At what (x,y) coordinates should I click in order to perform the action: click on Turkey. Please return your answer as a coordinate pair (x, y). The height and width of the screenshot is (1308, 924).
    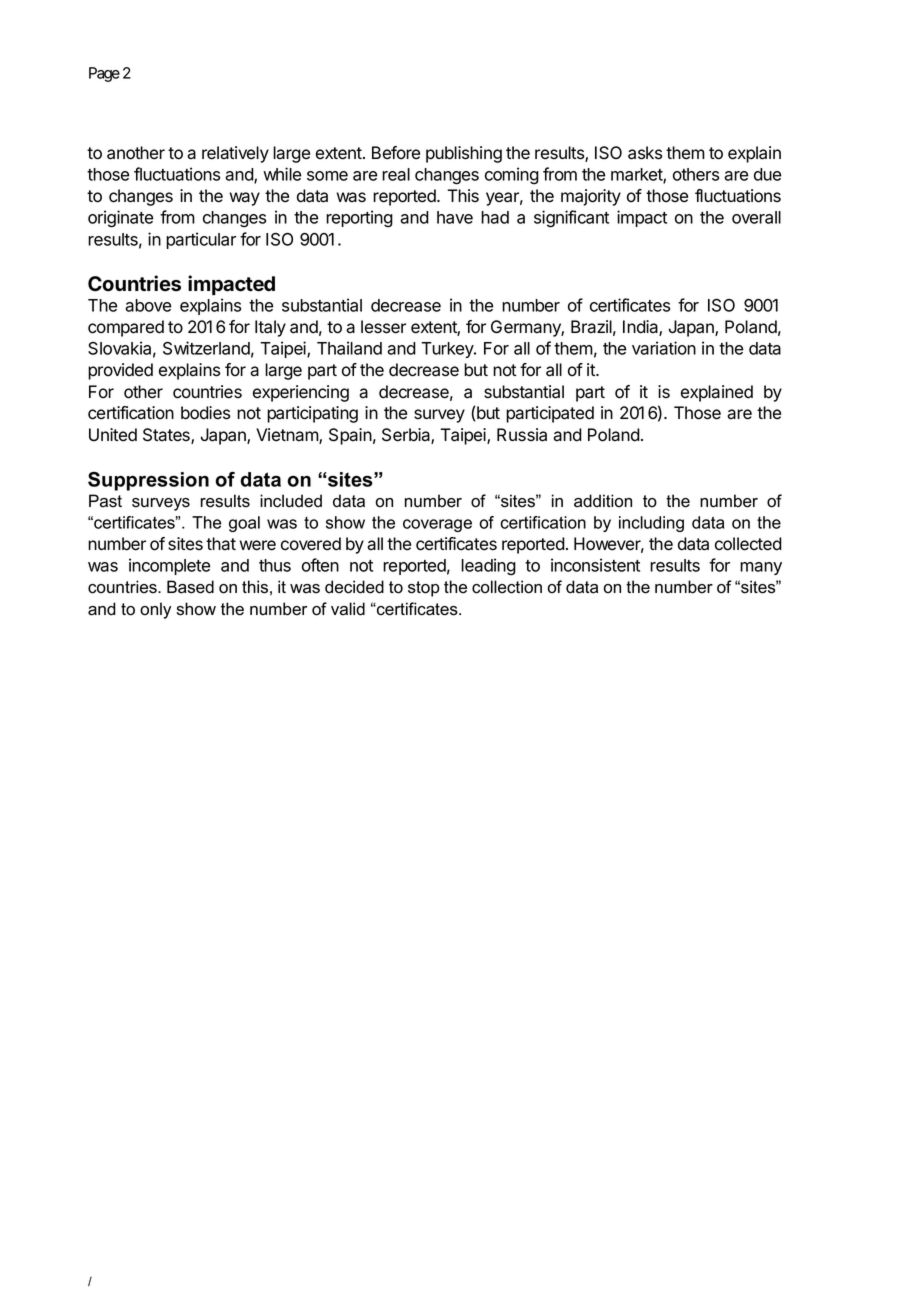
    Looking at the image, I should click on (448, 350).
